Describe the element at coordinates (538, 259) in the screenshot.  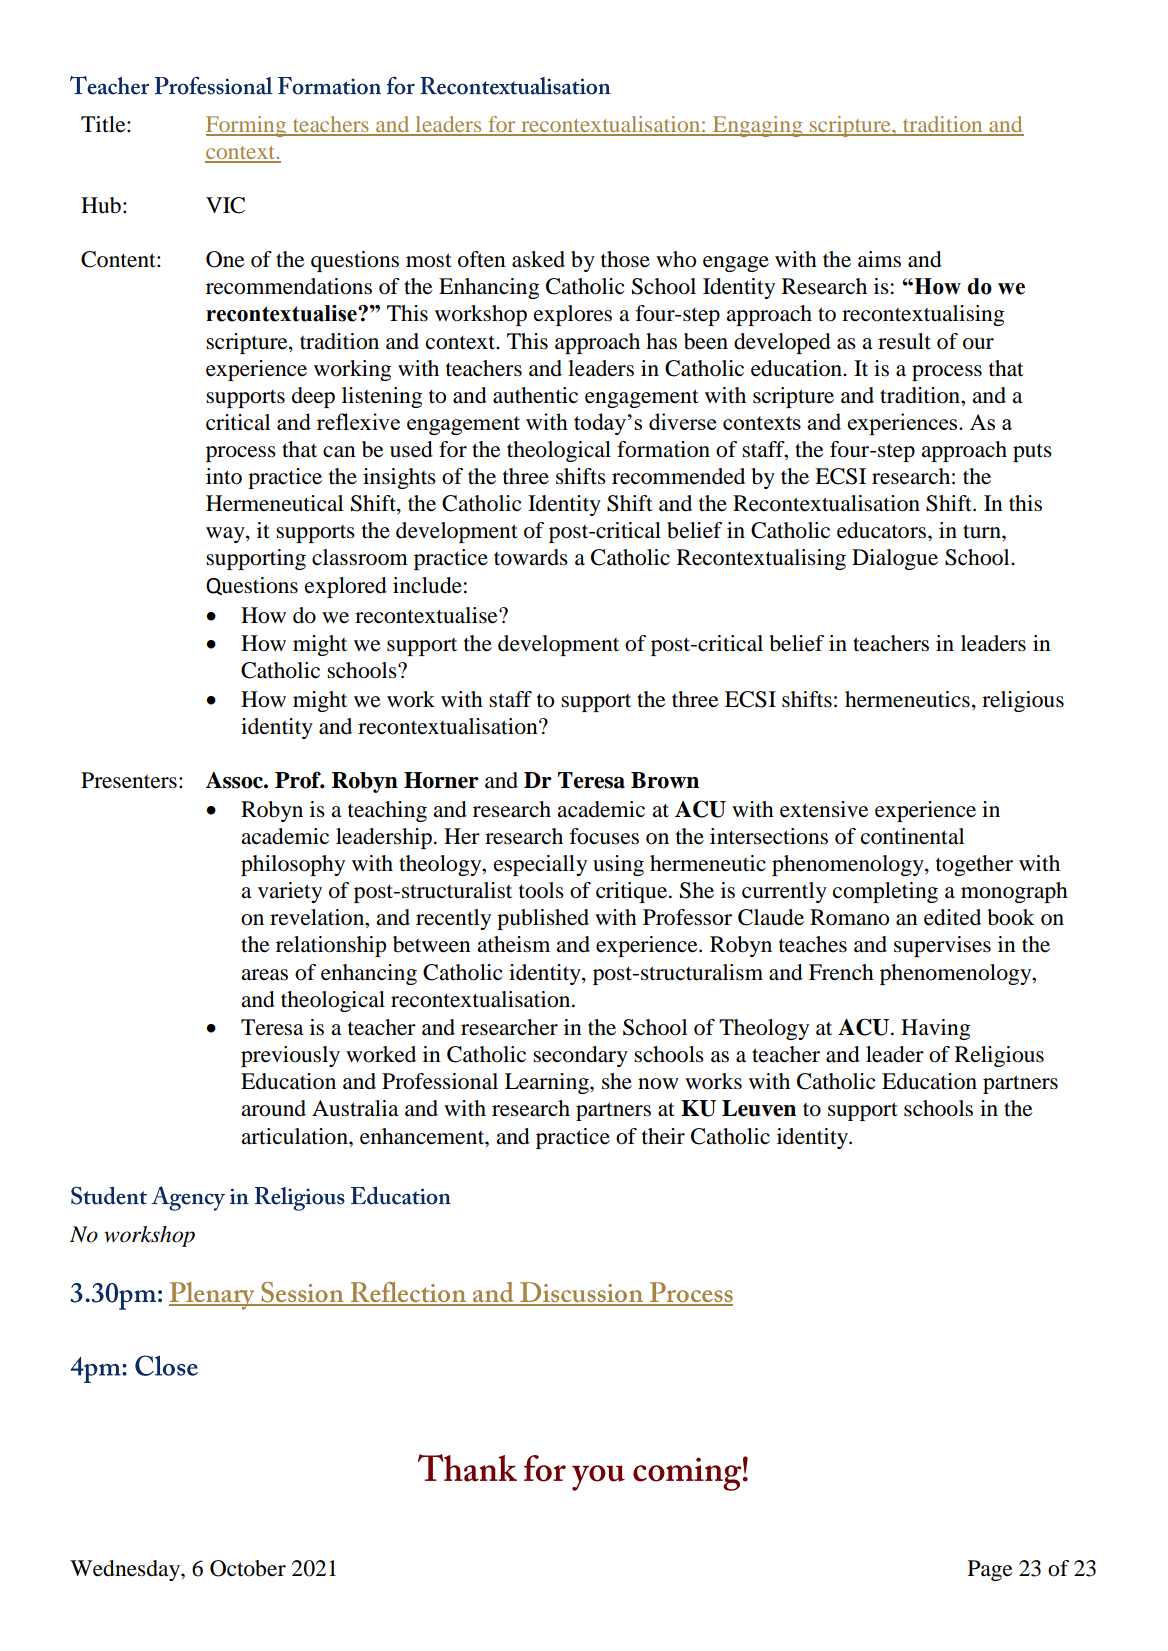
I see `asked` at that location.
